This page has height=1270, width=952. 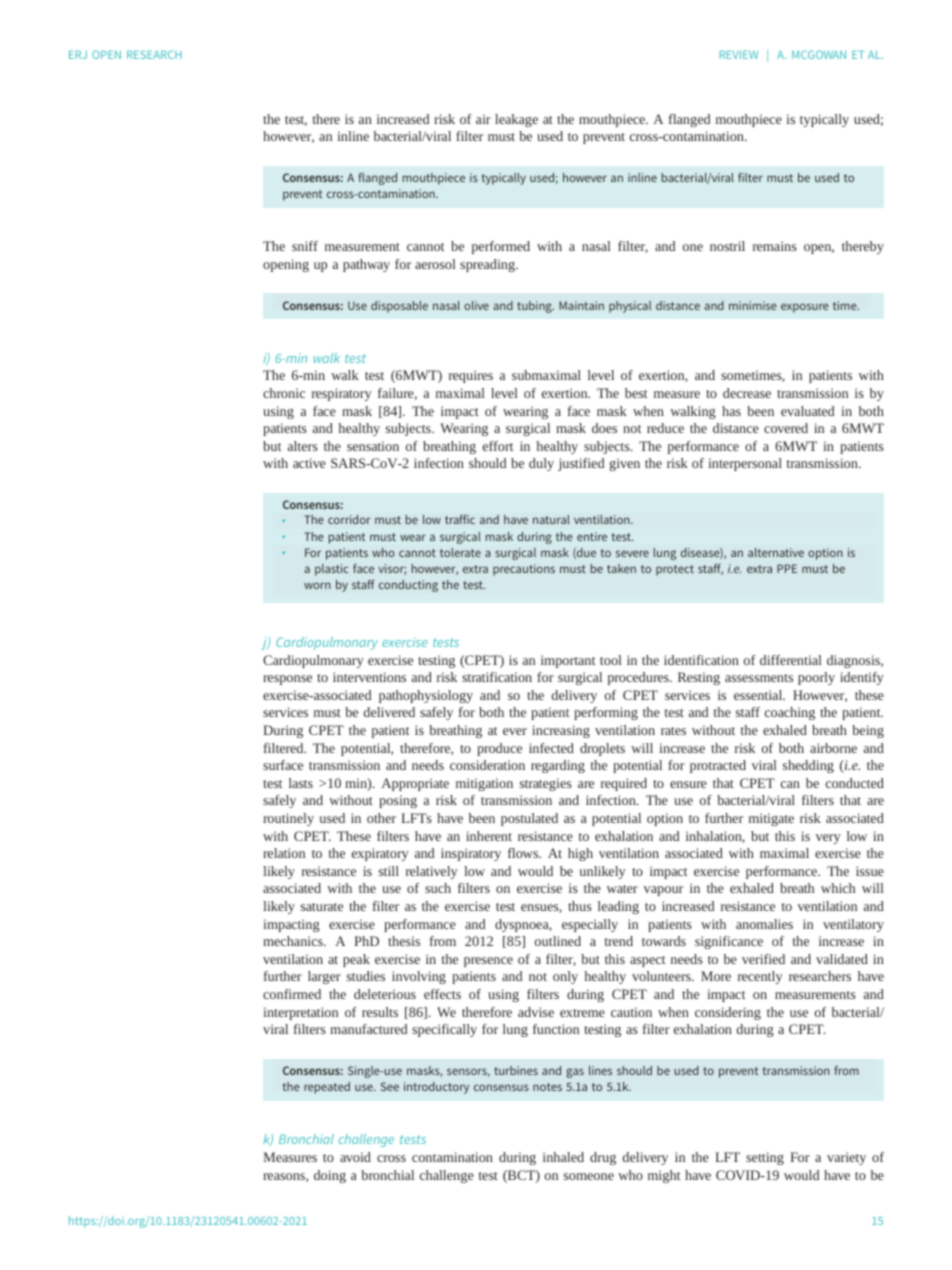 What do you see at coordinates (791, 660) in the page?
I see `differential` at bounding box center [791, 660].
